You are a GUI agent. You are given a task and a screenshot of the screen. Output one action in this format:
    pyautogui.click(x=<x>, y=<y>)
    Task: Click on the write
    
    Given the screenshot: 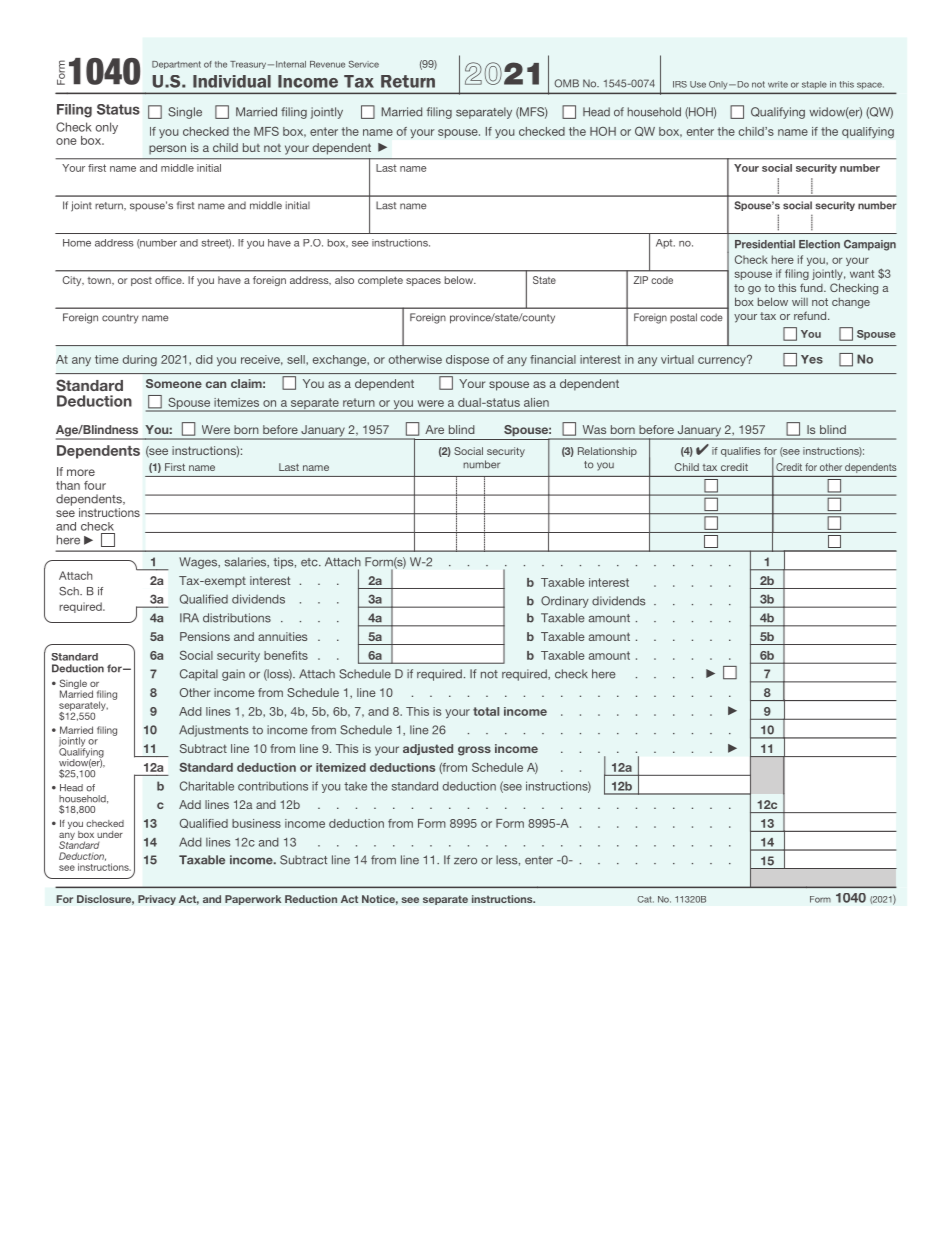 What is the action you would take?
    pyautogui.click(x=778, y=84)
